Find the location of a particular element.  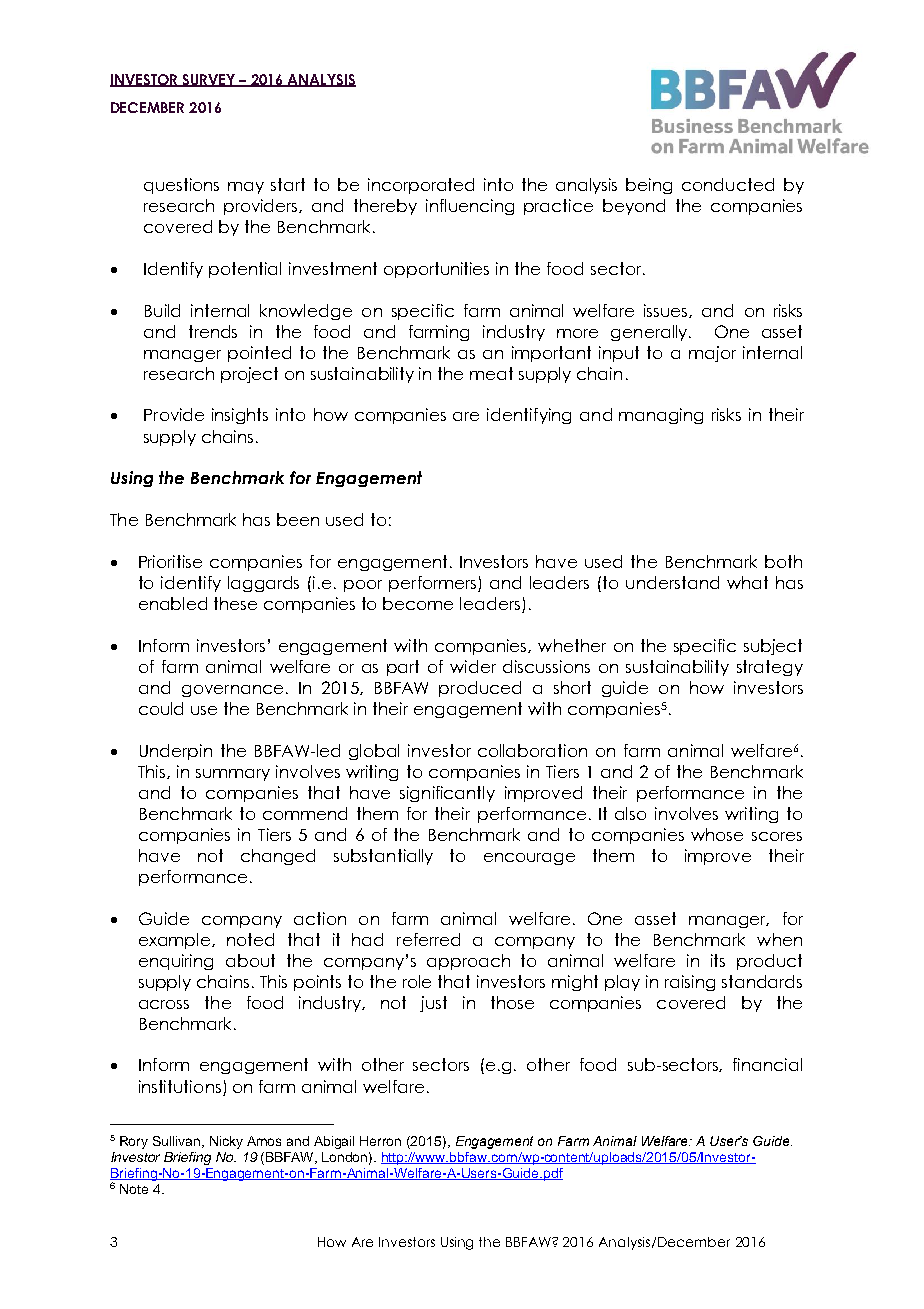

SURVEY is located at coordinates (208, 80).
